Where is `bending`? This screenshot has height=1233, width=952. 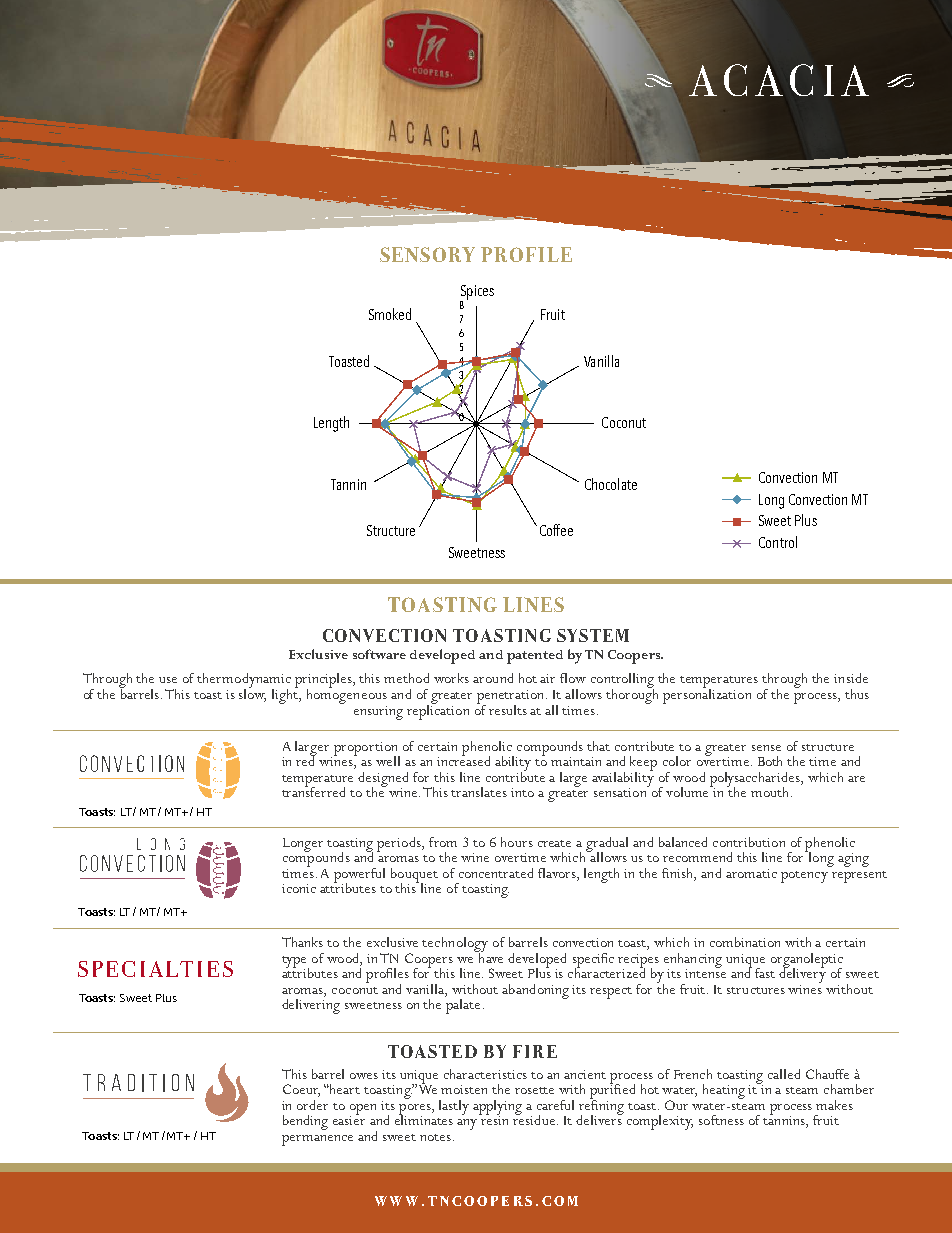 bending is located at coordinates (305, 1122).
